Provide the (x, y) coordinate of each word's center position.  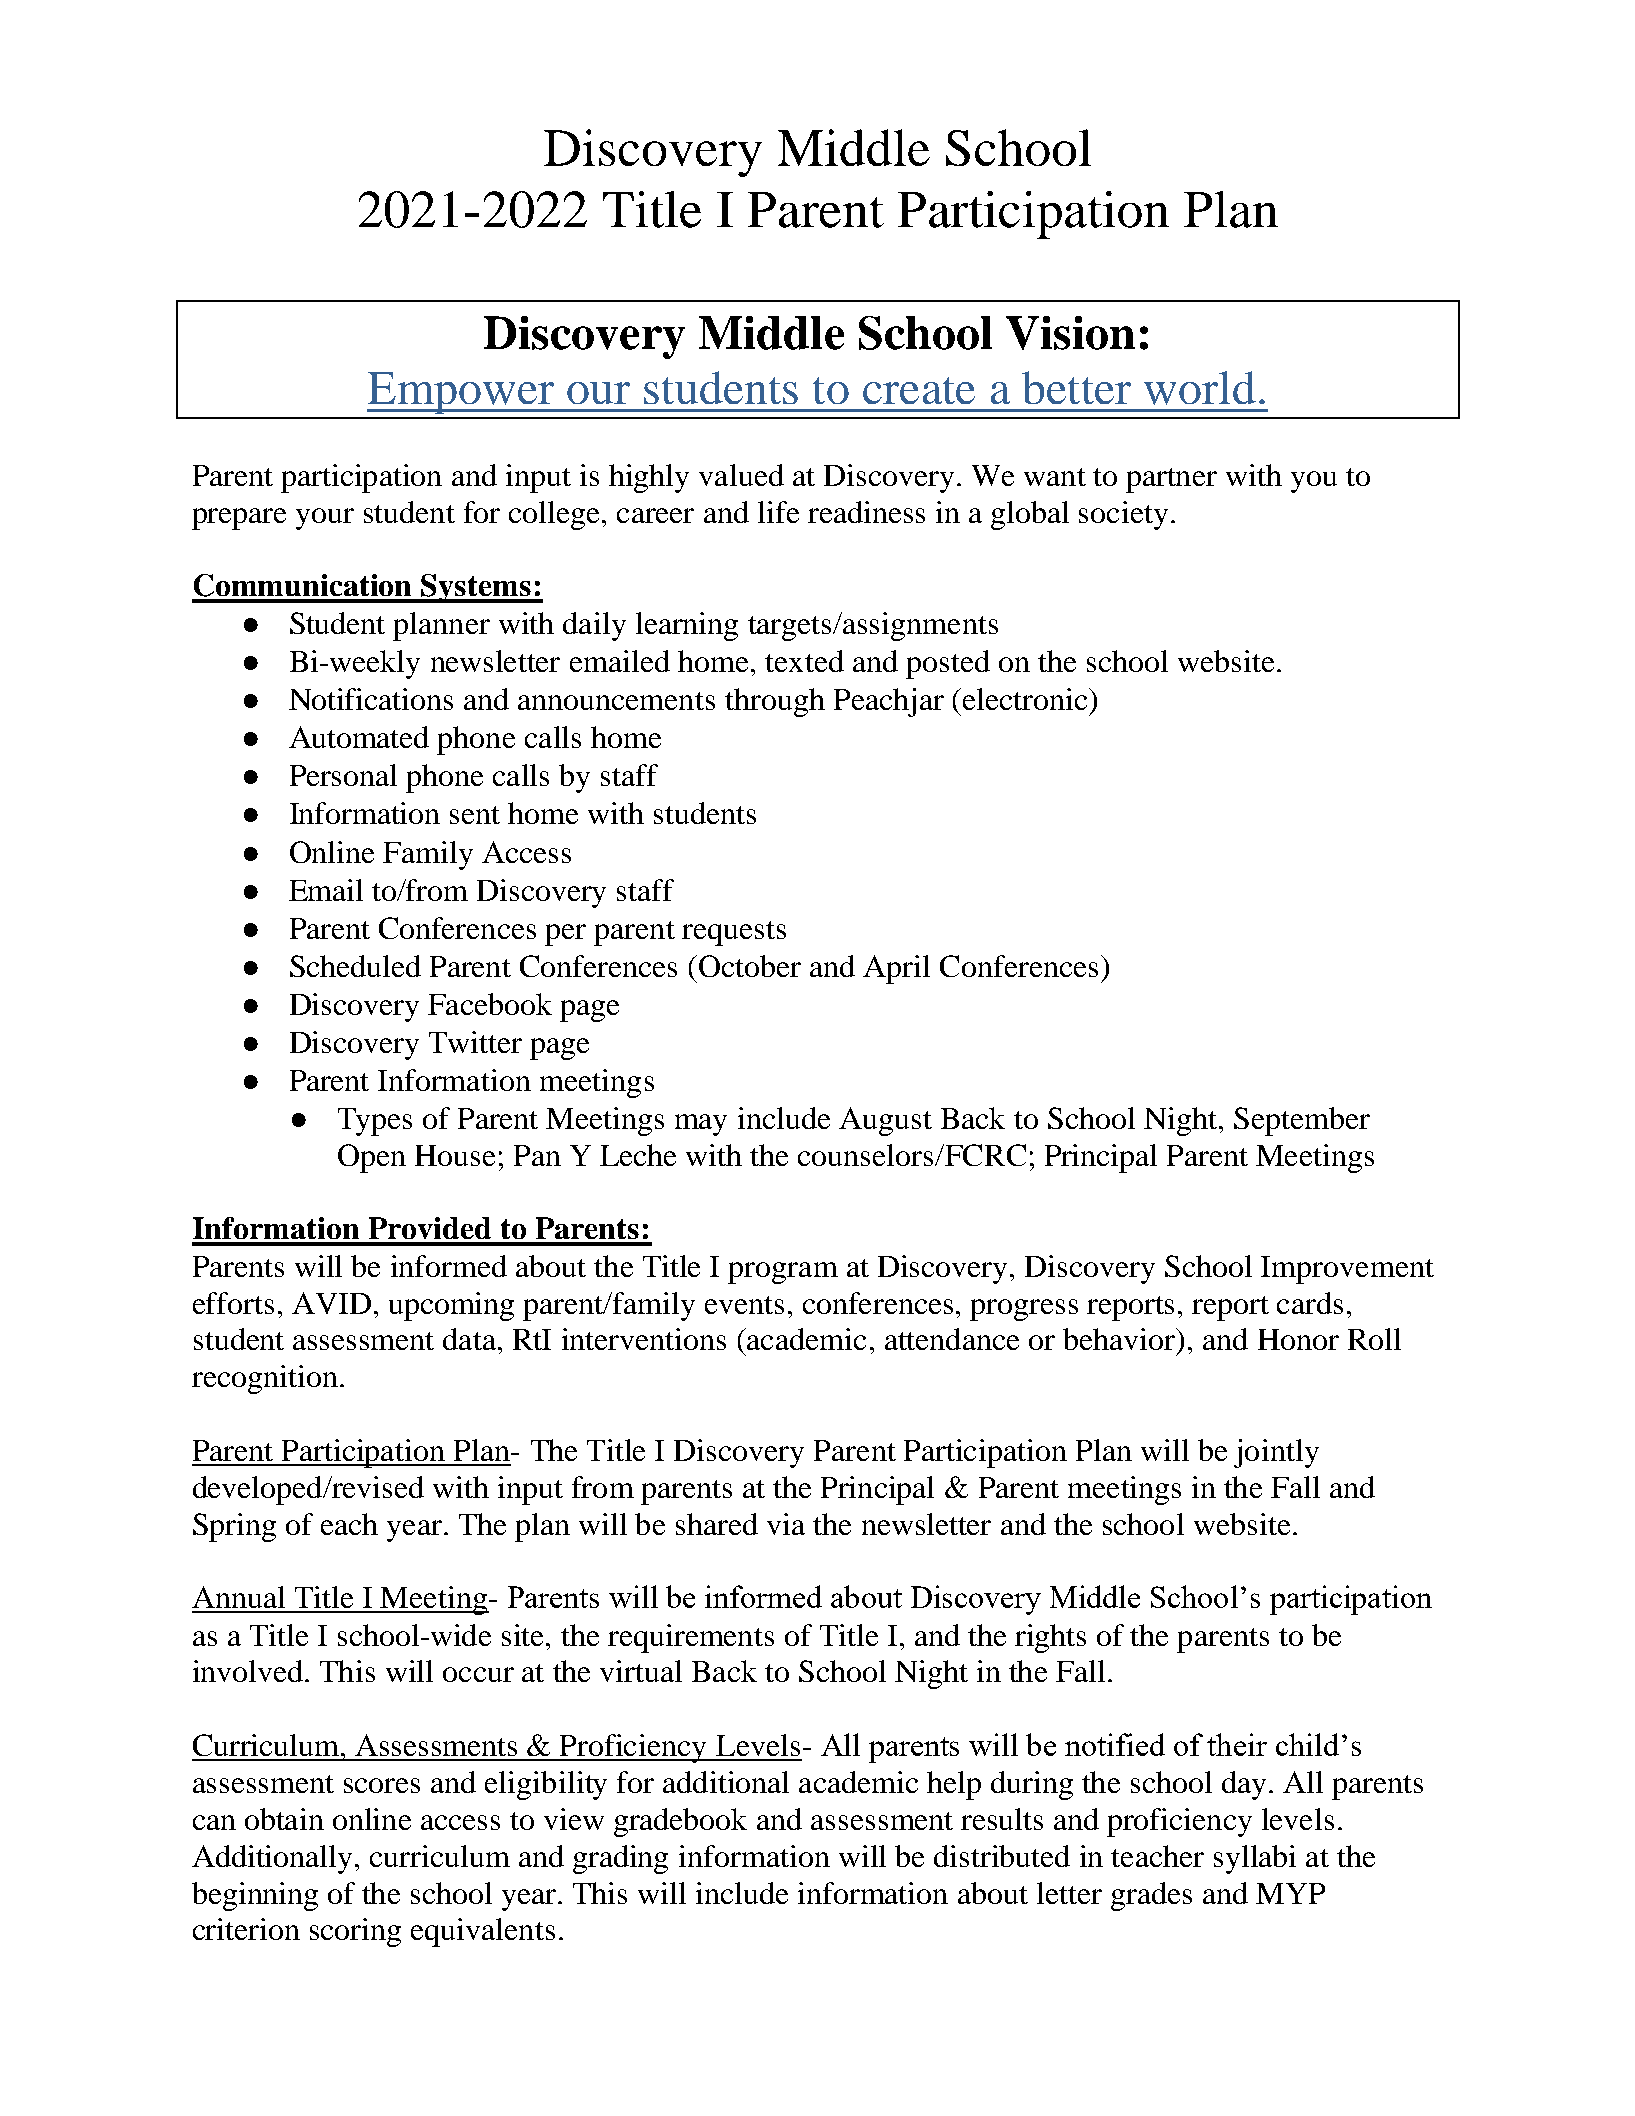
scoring (355, 1932)
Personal (343, 775)
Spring (234, 1527)
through (775, 702)
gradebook (680, 1822)
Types (375, 1122)
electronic (1026, 699)
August (885, 1121)
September (1302, 1121)
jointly (1276, 1453)
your (325, 519)
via (786, 1524)
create (919, 390)
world (1200, 388)
